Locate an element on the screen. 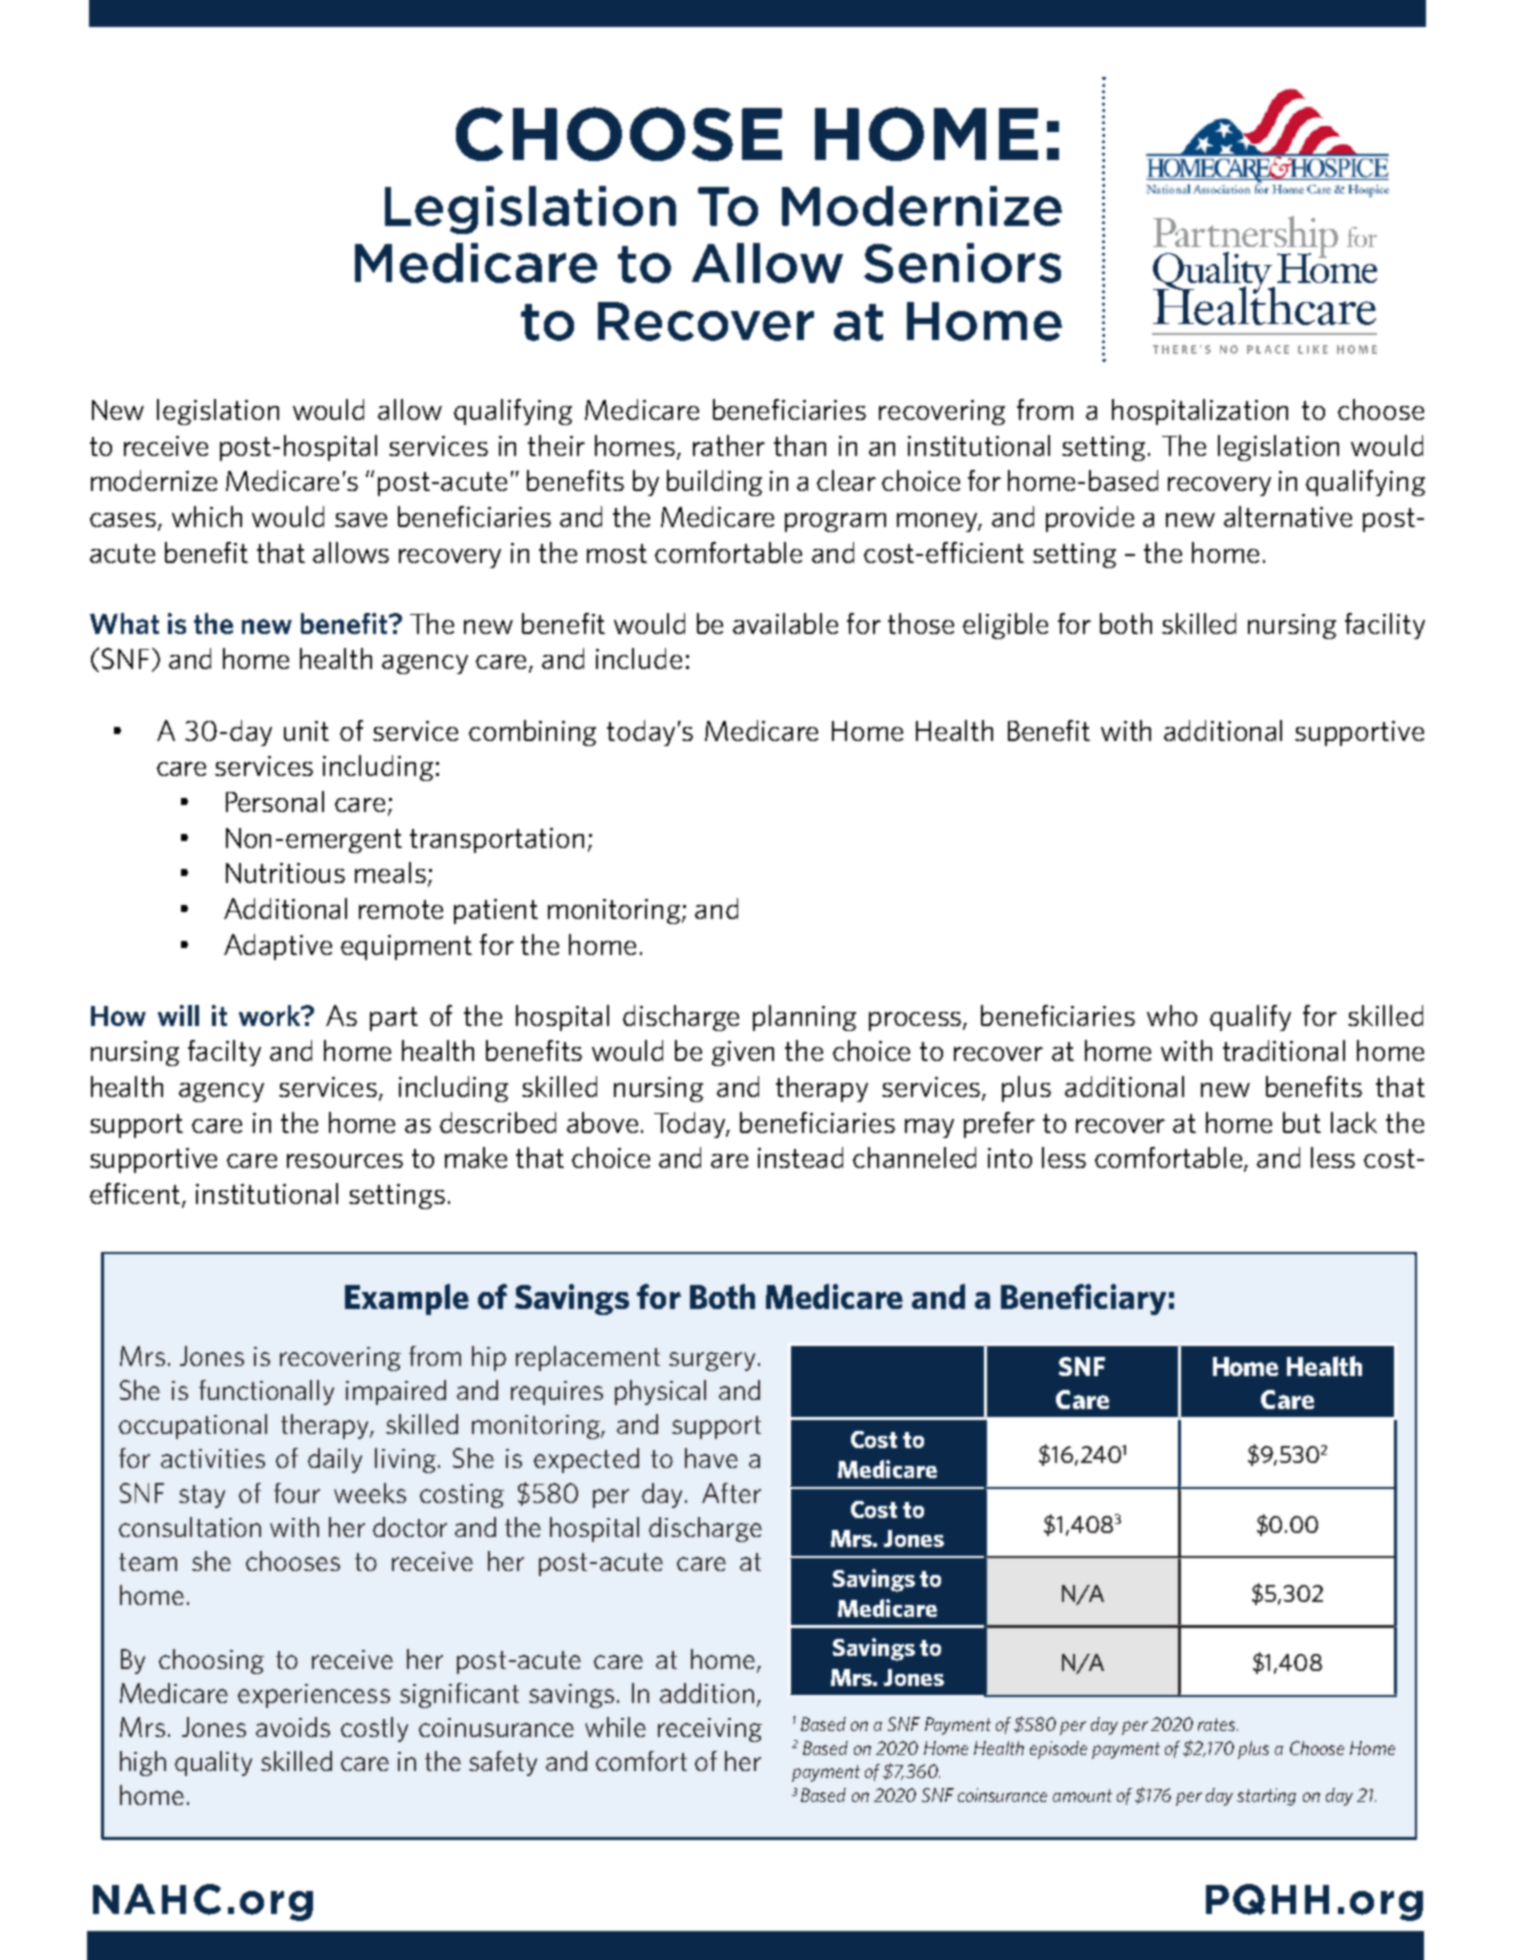 The height and width of the screenshot is (1960, 1515). traditional is located at coordinates (1284, 1050).
